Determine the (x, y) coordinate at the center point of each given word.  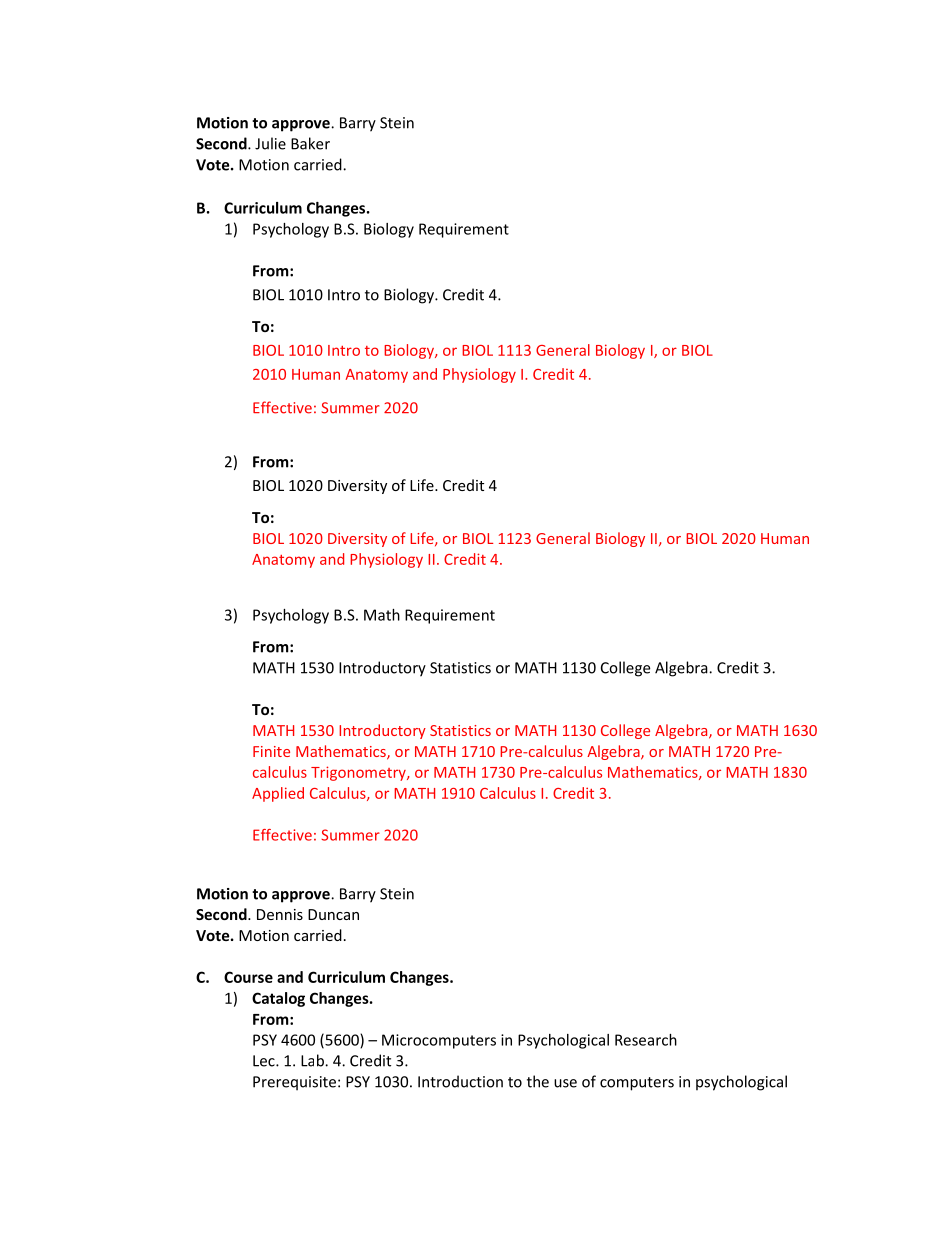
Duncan (333, 914)
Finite (271, 751)
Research (646, 1040)
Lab (313, 1060)
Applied (278, 794)
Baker (310, 143)
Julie (270, 143)
